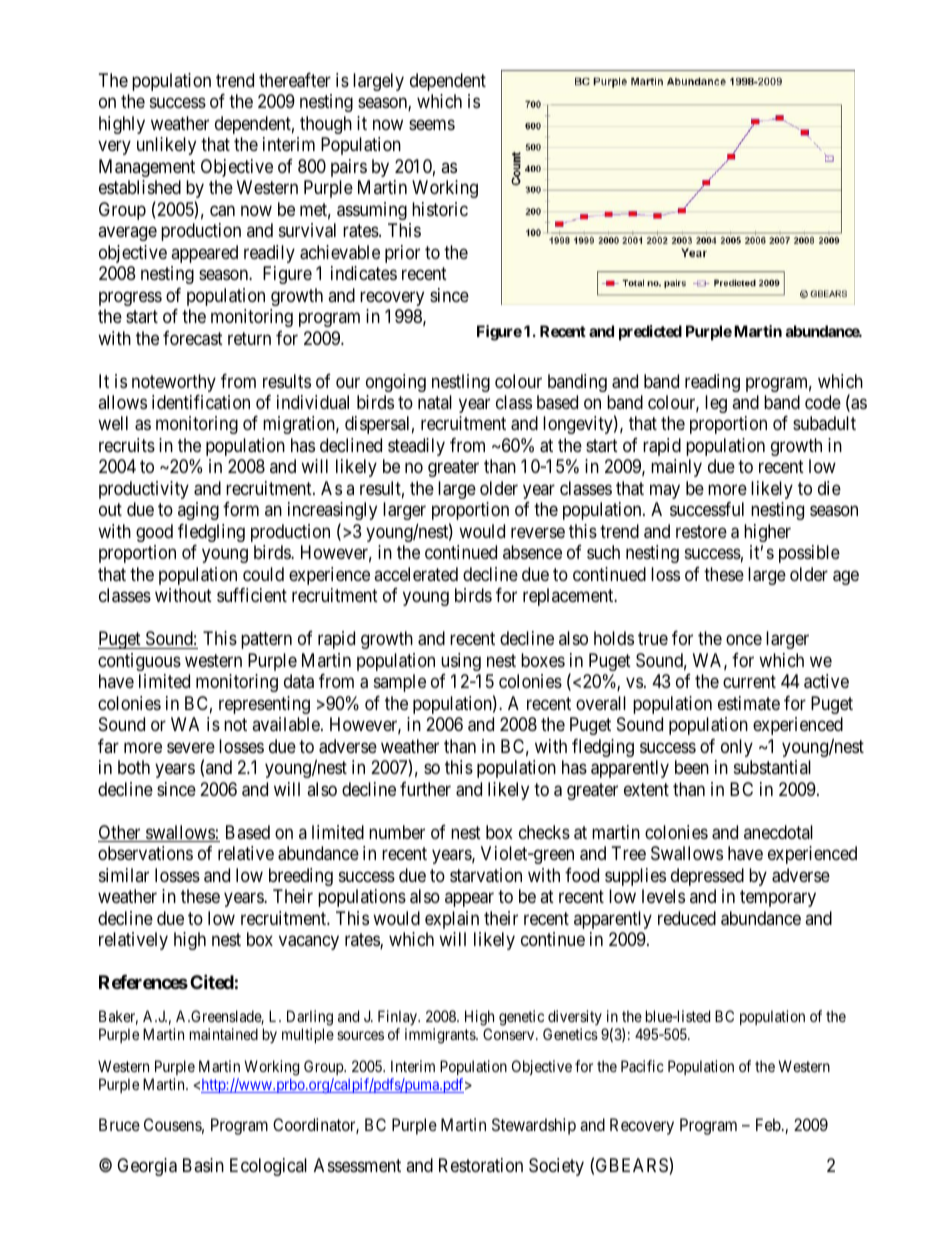  I want to click on severe, so click(191, 747).
